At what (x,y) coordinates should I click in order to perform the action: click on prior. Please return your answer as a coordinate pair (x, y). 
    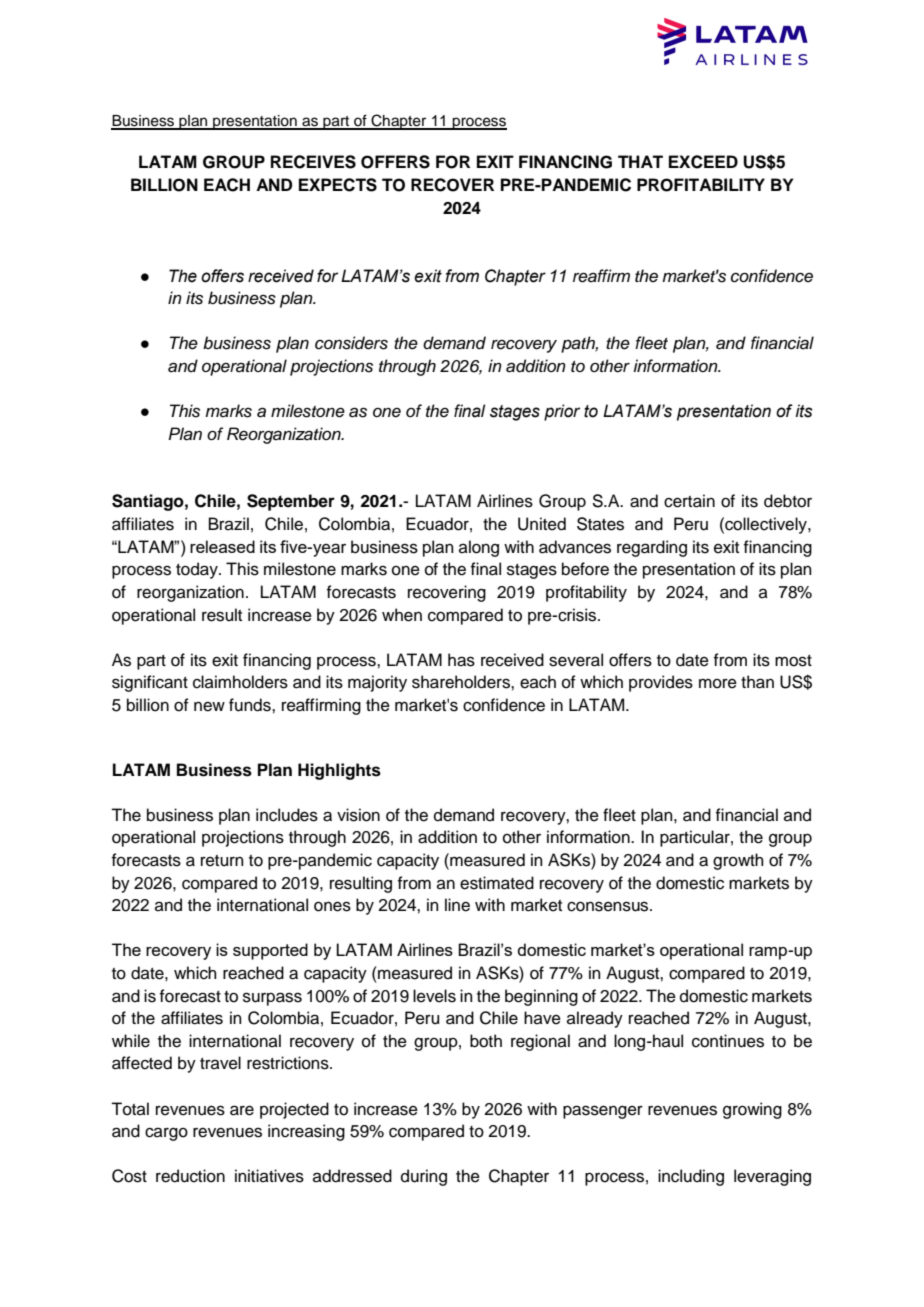
    Looking at the image, I should click on (562, 412).
